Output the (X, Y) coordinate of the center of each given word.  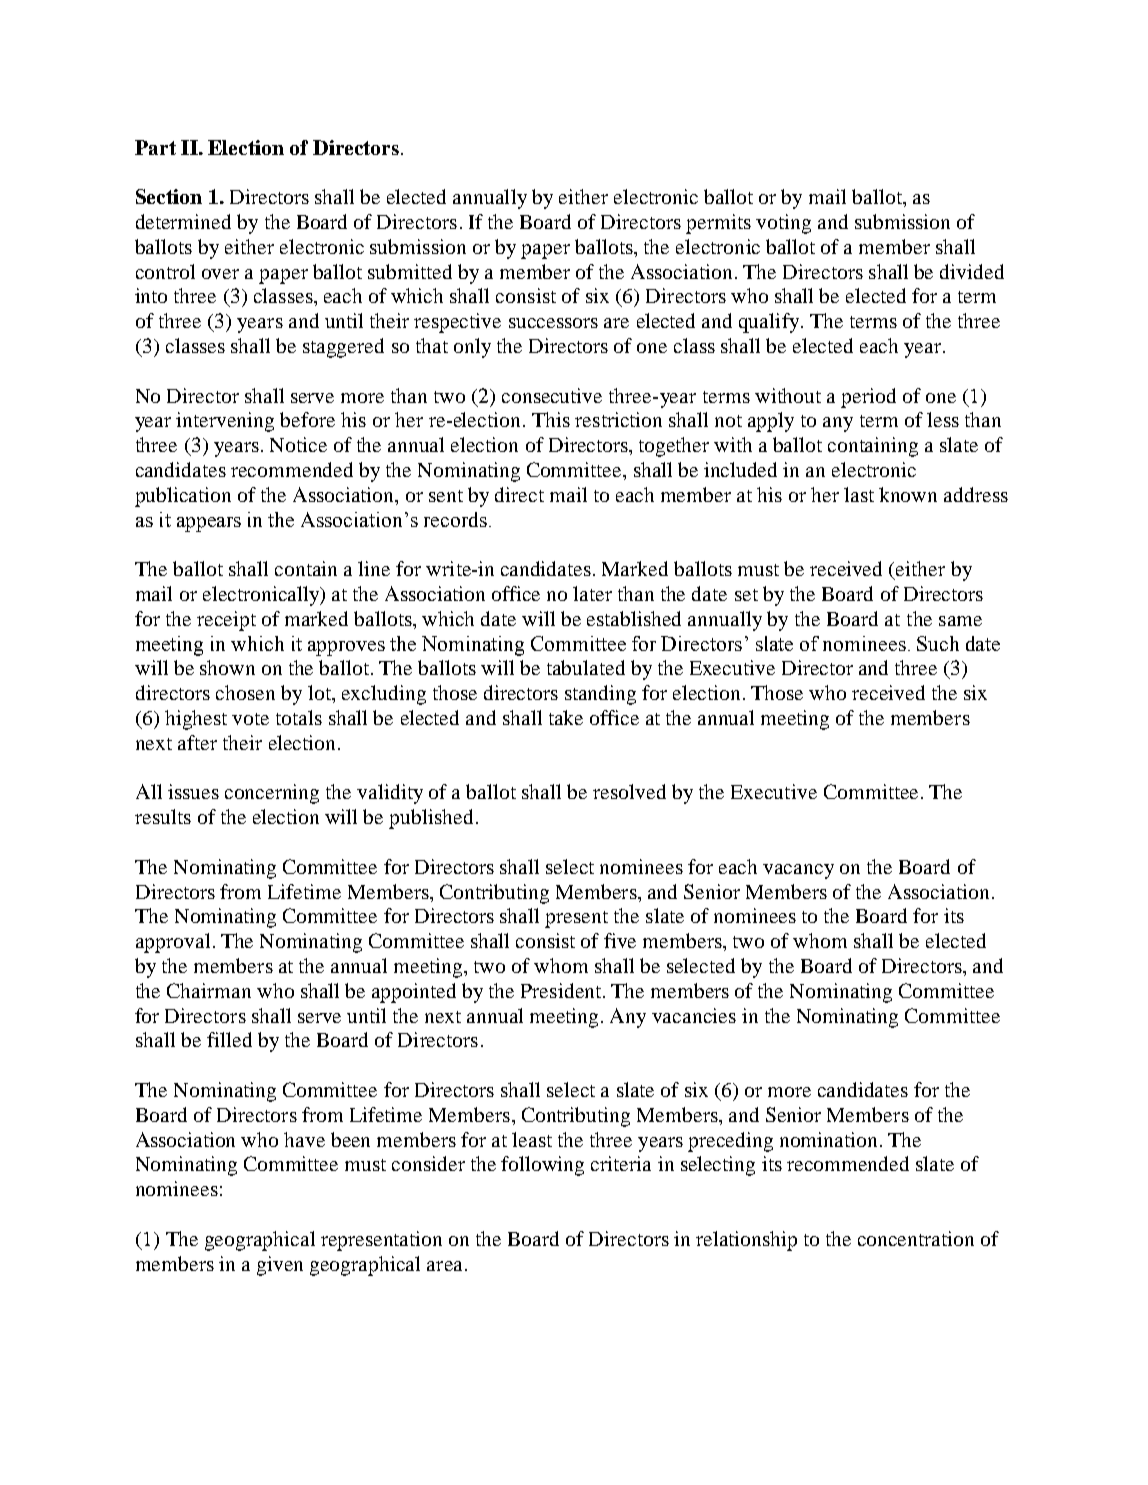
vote (250, 719)
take (566, 717)
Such (938, 643)
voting (783, 224)
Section (169, 196)
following (542, 1166)
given (280, 1266)
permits (718, 224)
